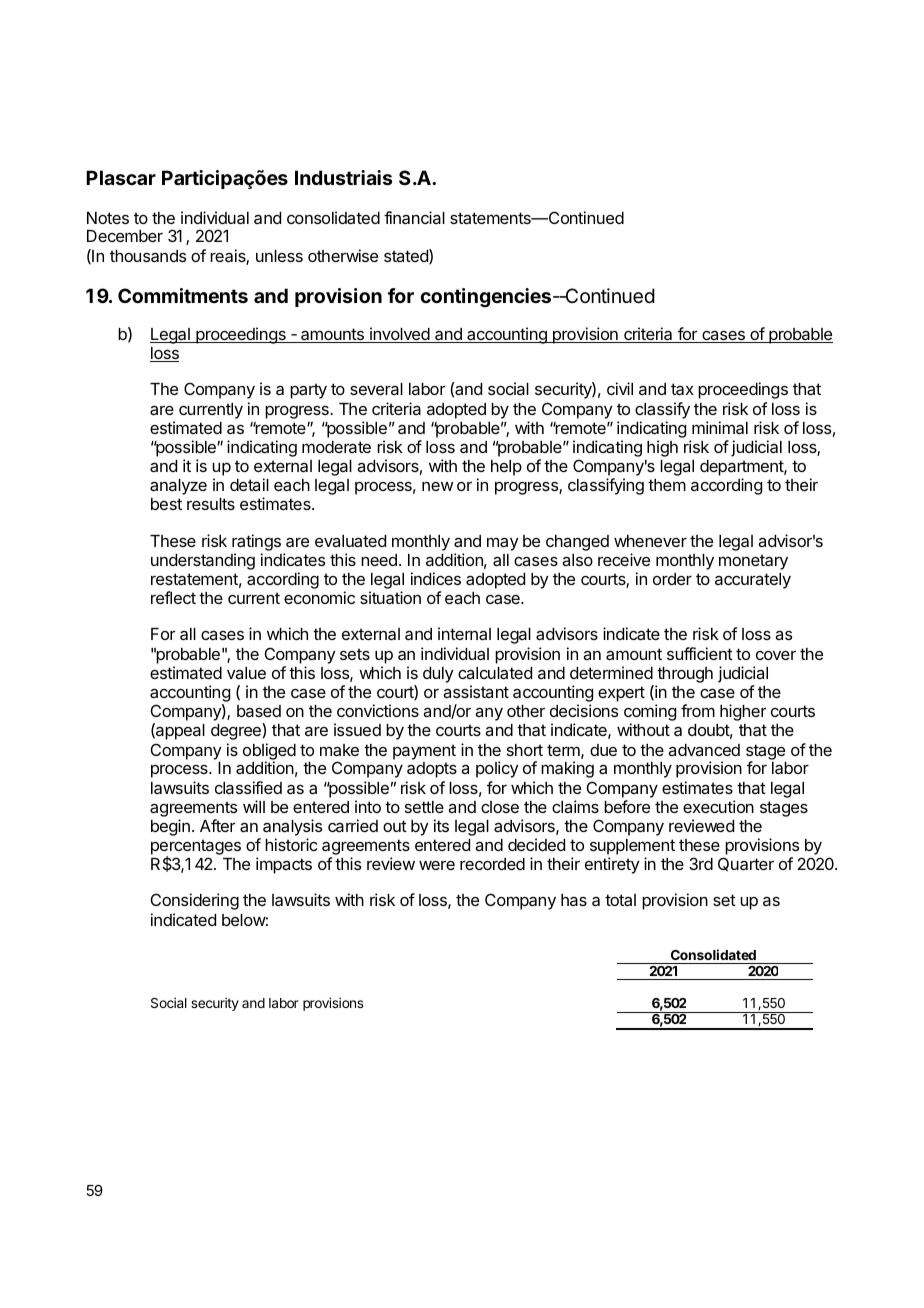  Describe the element at coordinates (195, 901) in the page. I see `Considering` at that location.
